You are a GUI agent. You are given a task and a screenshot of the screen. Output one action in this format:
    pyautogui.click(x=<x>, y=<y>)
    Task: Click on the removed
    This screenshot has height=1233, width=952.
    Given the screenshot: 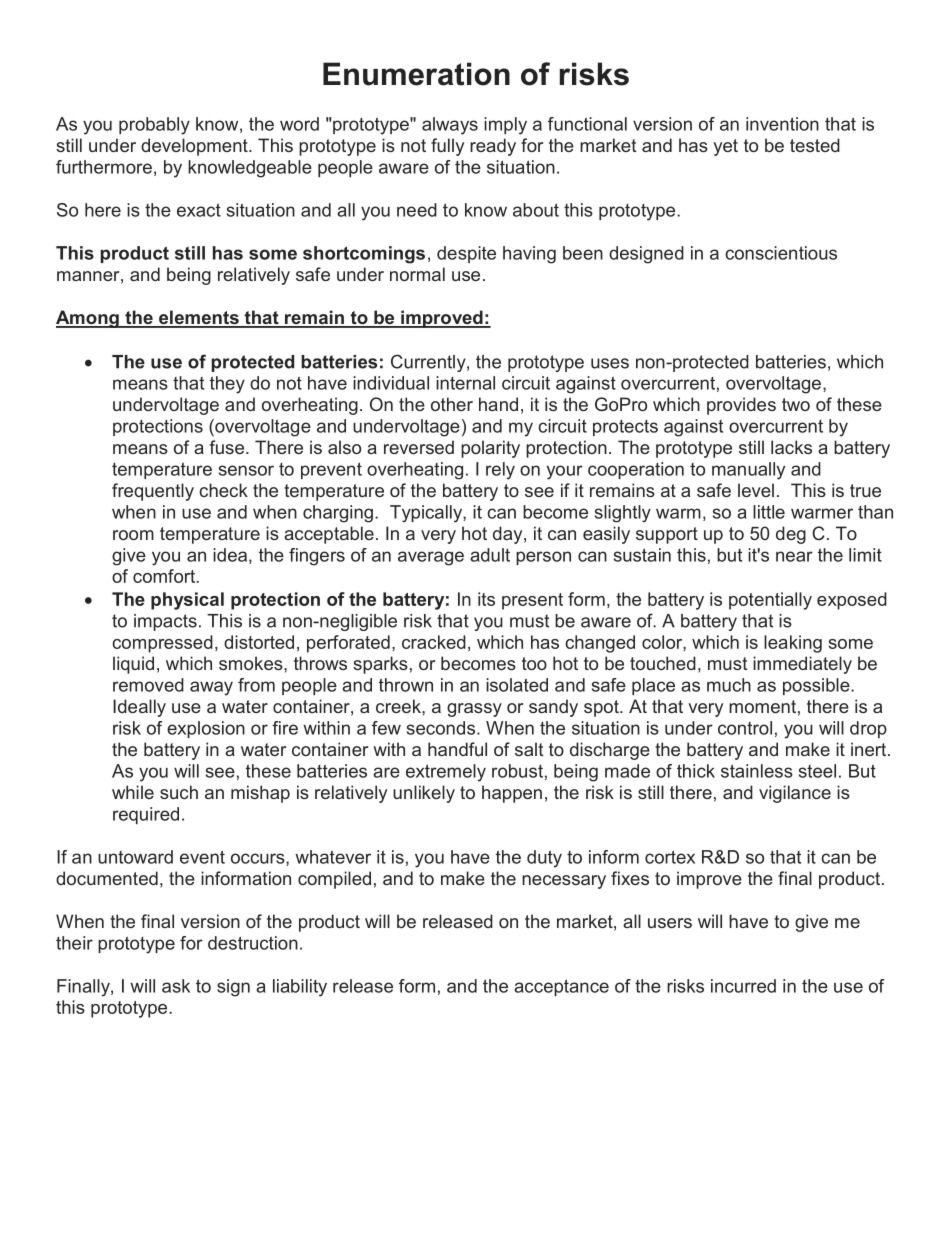 What is the action you would take?
    pyautogui.click(x=148, y=685)
